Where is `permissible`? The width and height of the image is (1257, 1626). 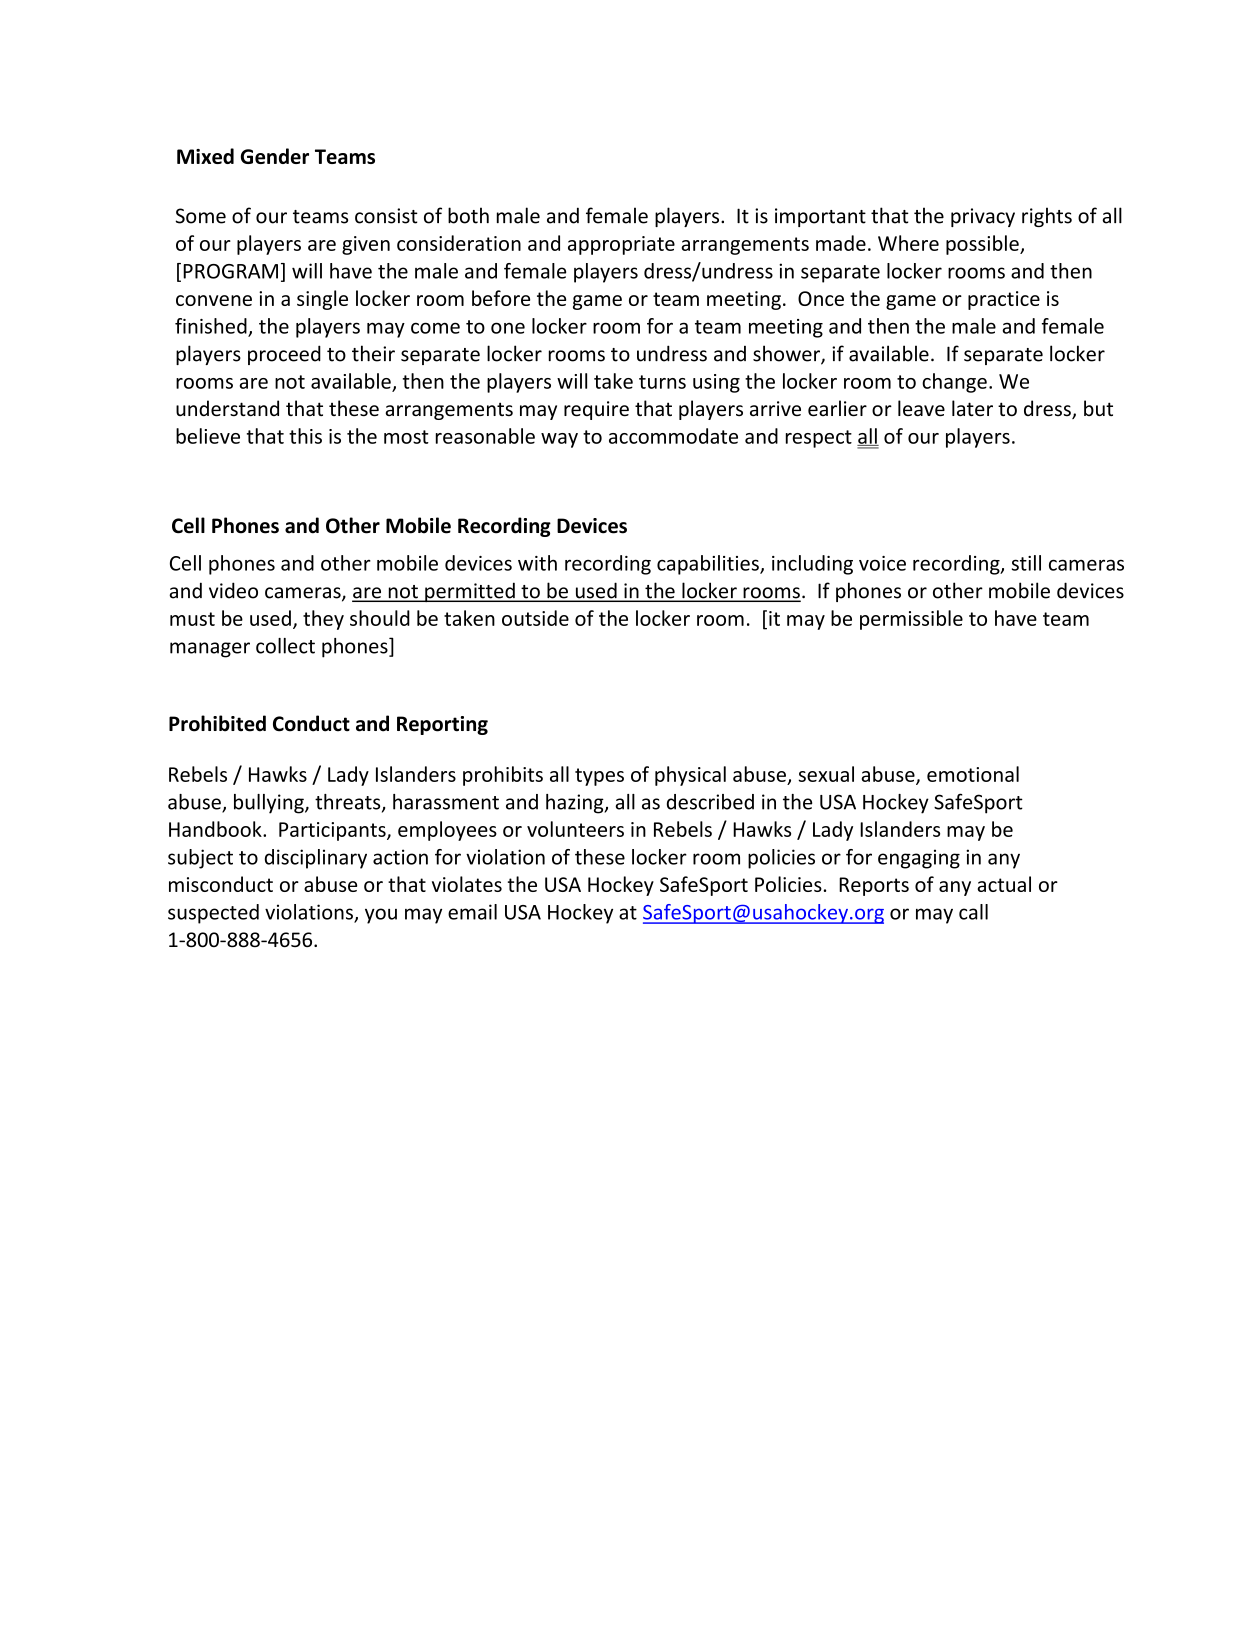 permissible is located at coordinates (911, 620).
